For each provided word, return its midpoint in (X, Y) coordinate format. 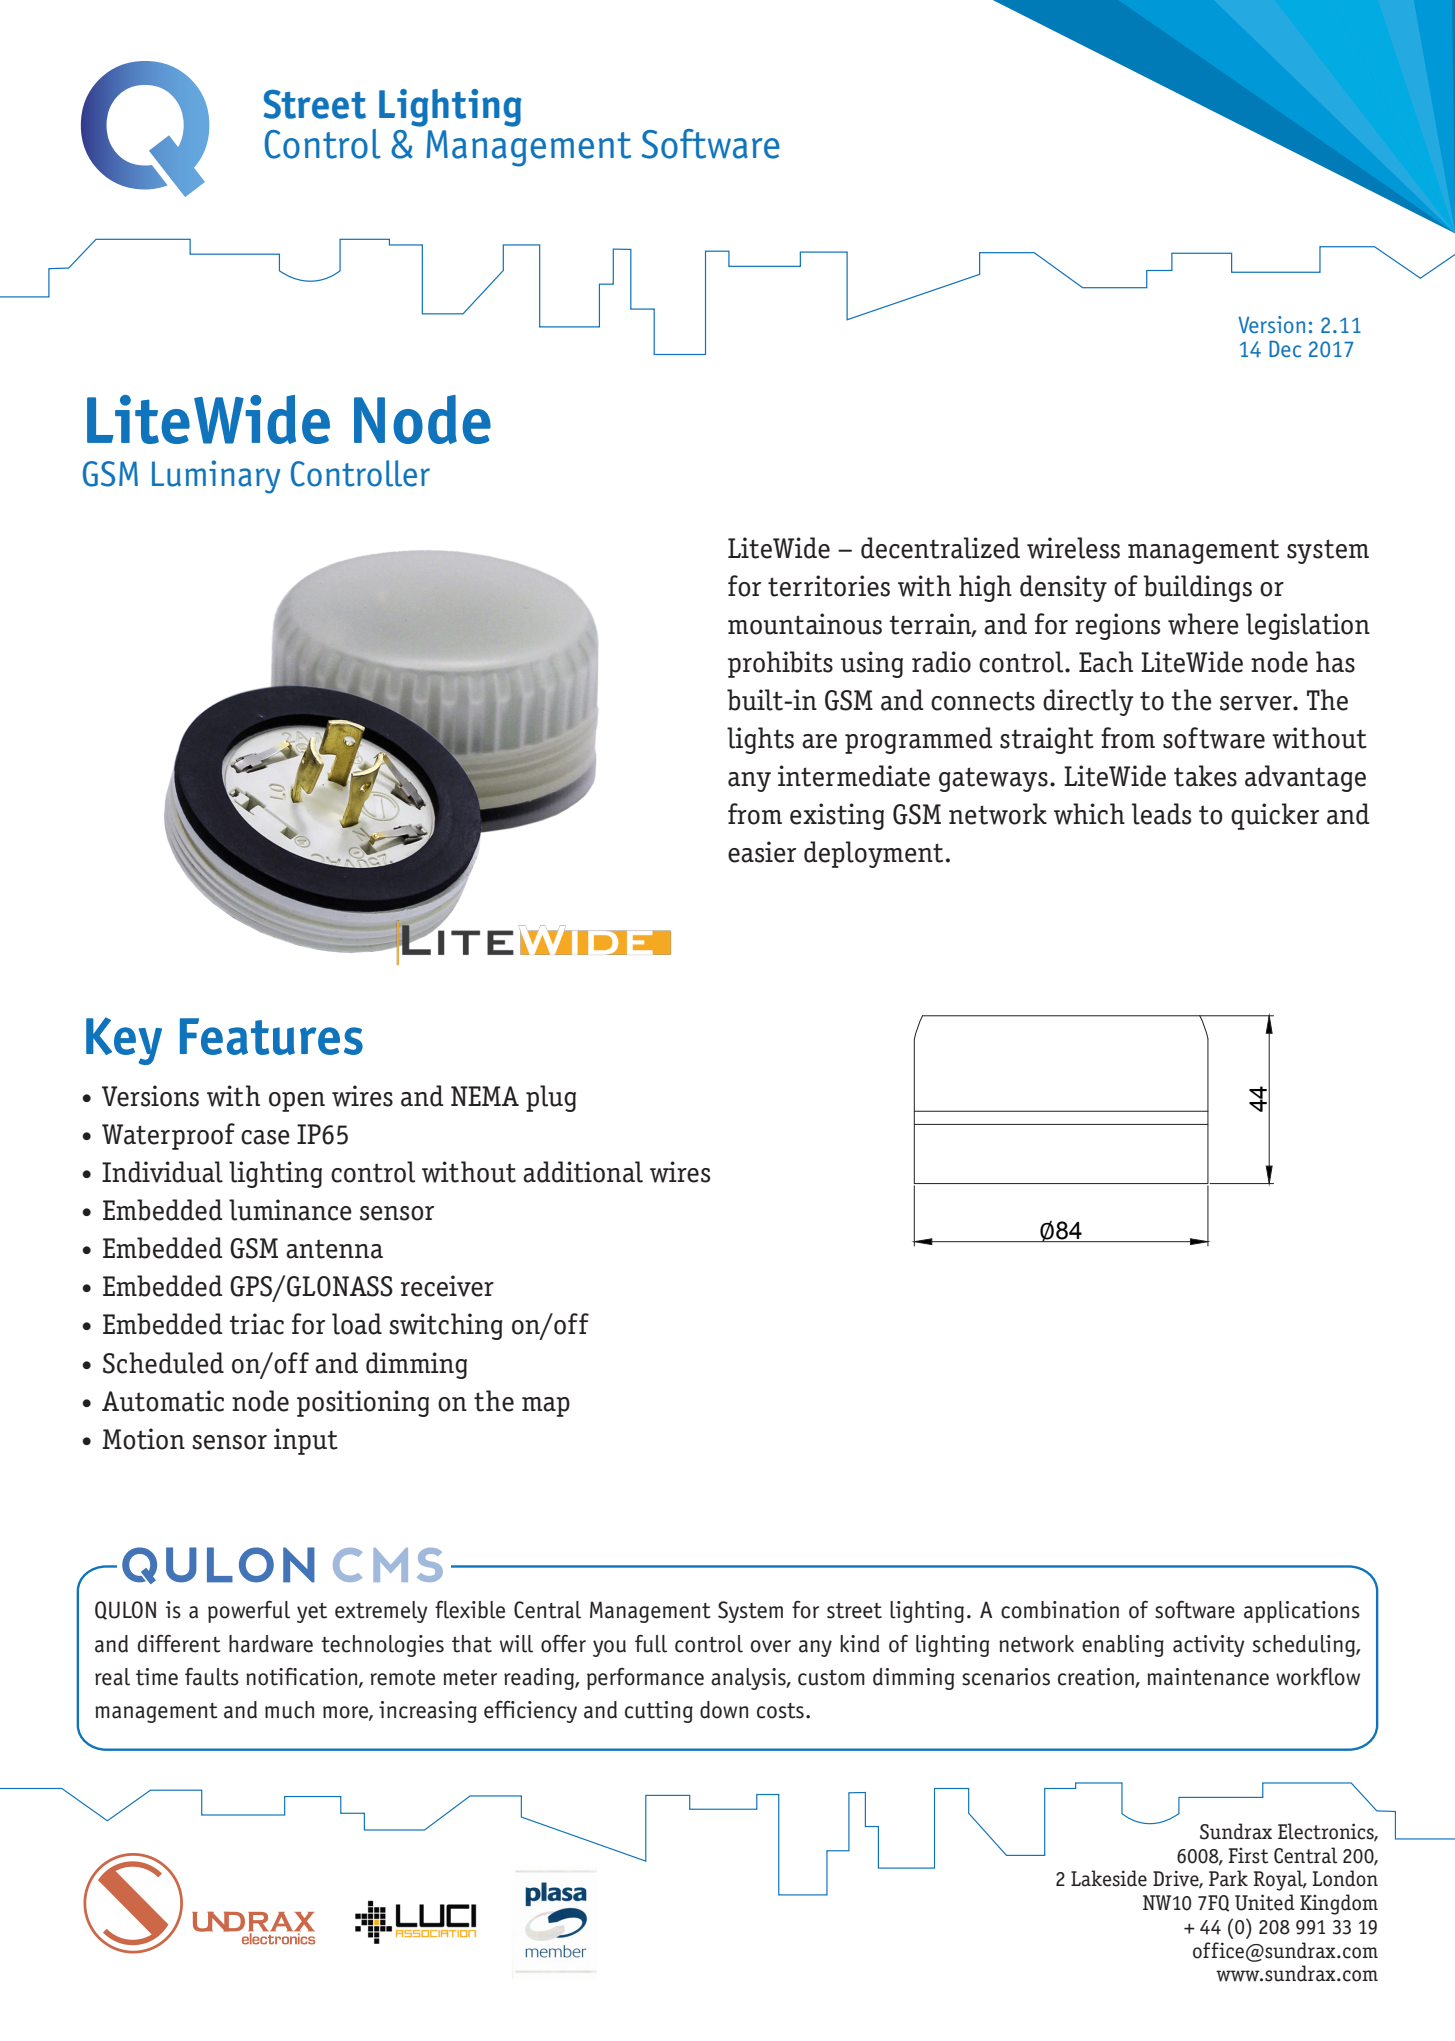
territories (829, 586)
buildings (1197, 588)
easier (762, 852)
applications (1302, 1612)
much (289, 1710)
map (546, 1407)
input (306, 1441)
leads (1161, 814)
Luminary (216, 477)
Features (271, 1036)
